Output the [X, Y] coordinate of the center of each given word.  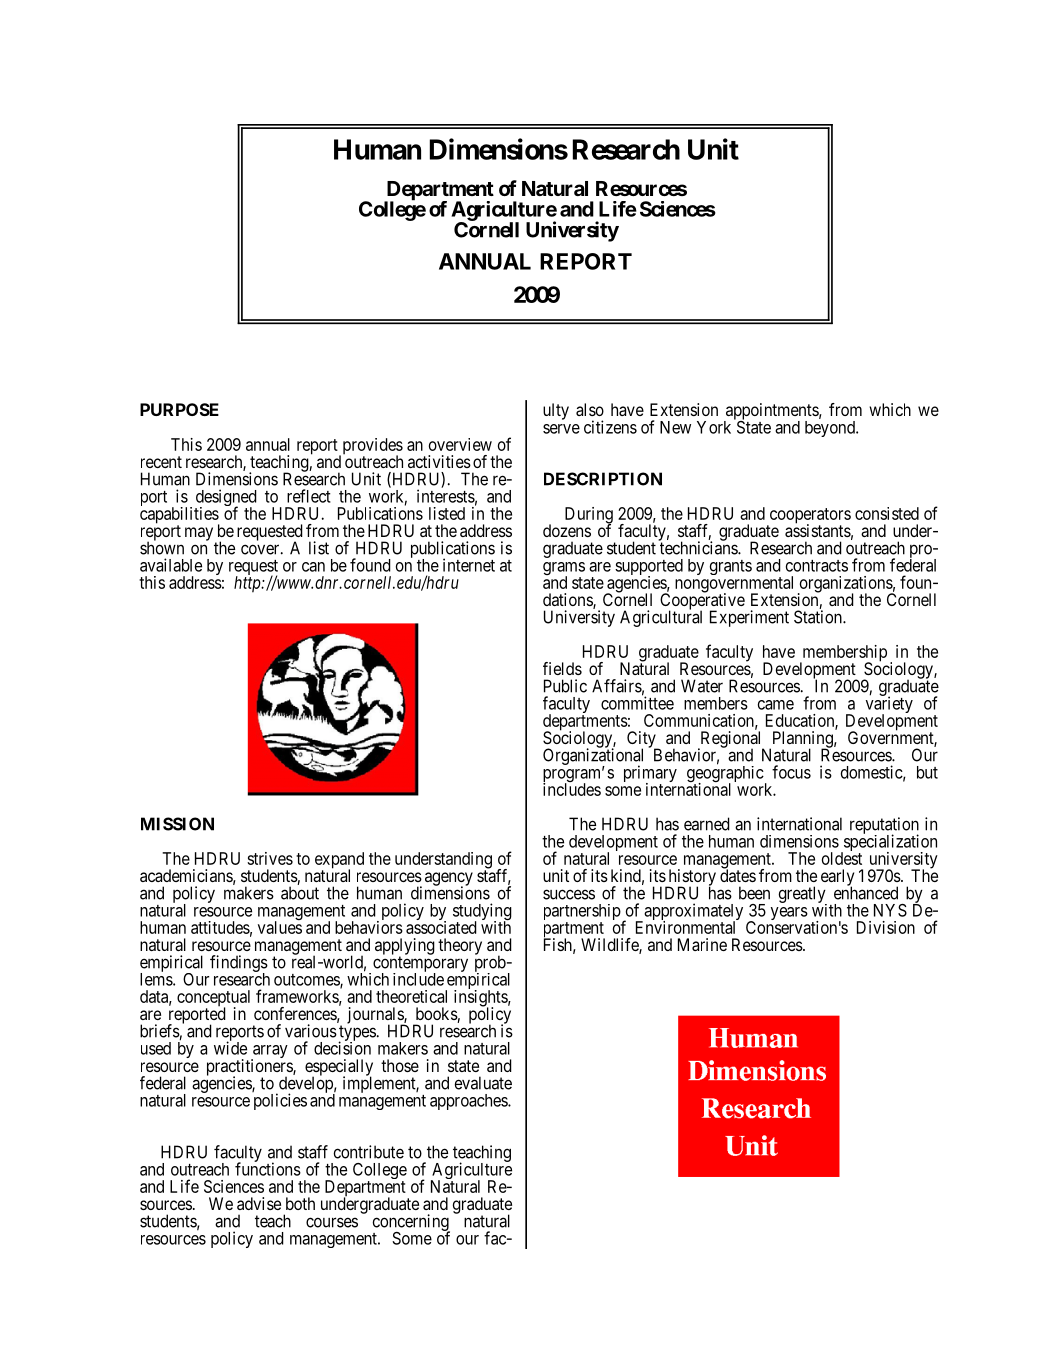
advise [259, 1203]
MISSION [177, 824]
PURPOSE [179, 409]
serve [561, 429]
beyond [831, 429]
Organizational [593, 757]
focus [791, 772]
